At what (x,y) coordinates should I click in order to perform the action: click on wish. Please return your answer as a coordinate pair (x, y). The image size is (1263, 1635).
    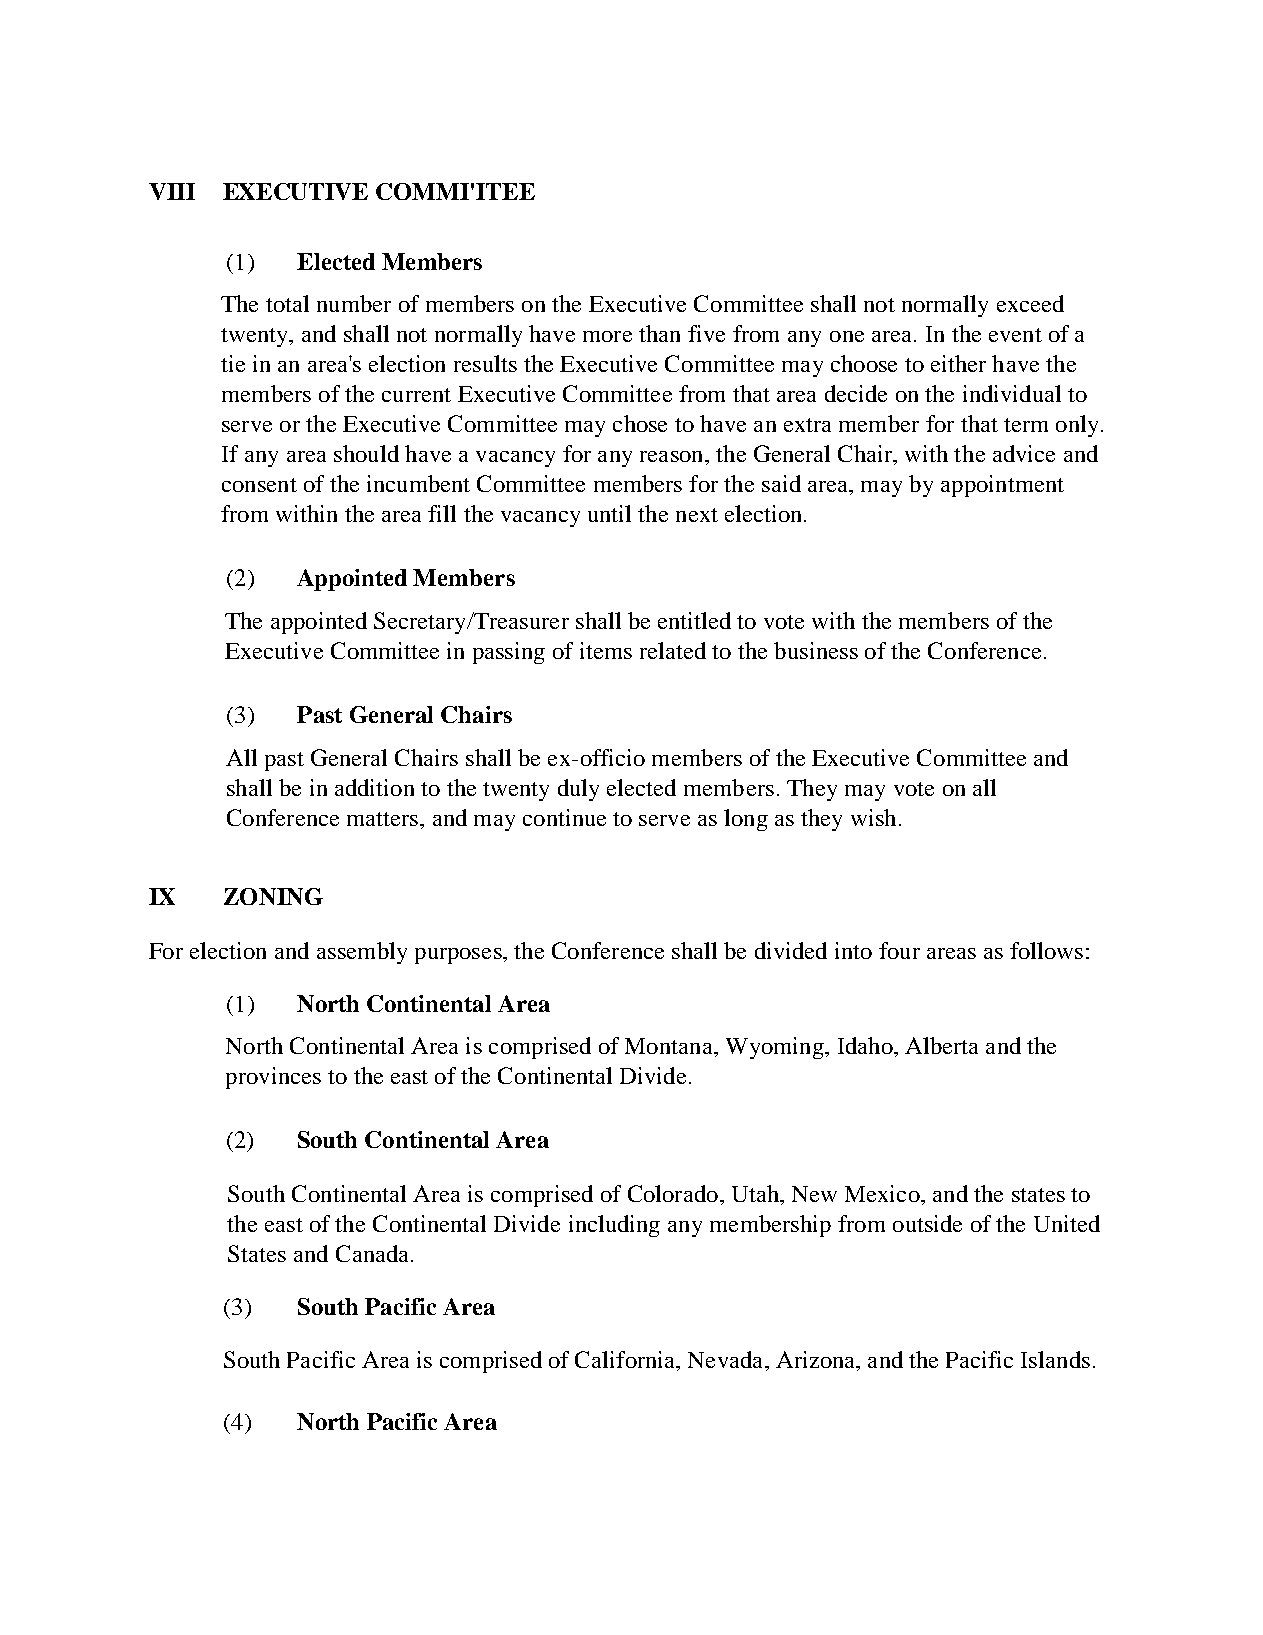
    Looking at the image, I should click on (873, 817).
